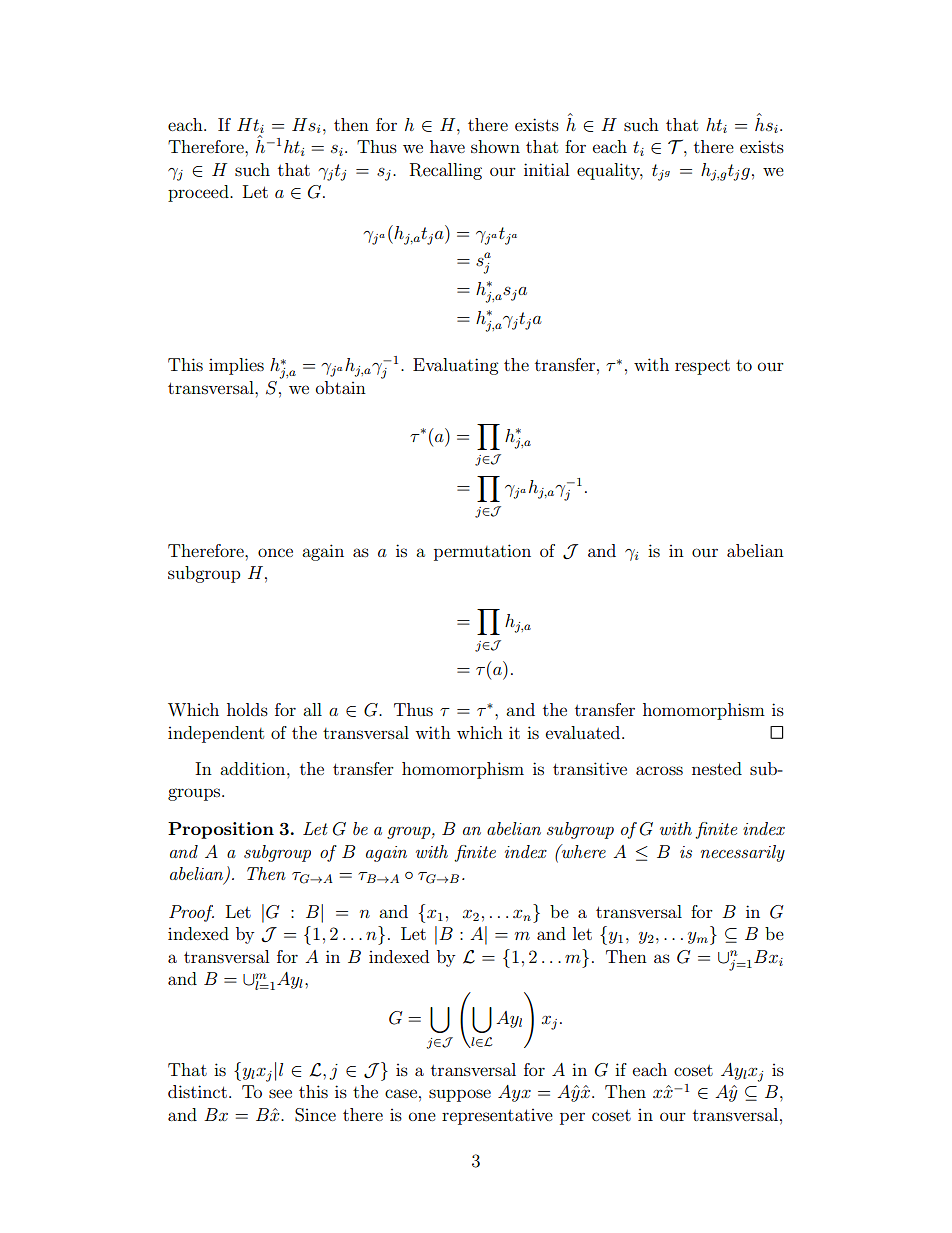  Describe the element at coordinates (584, 732) in the page. I see `evaluated` at that location.
